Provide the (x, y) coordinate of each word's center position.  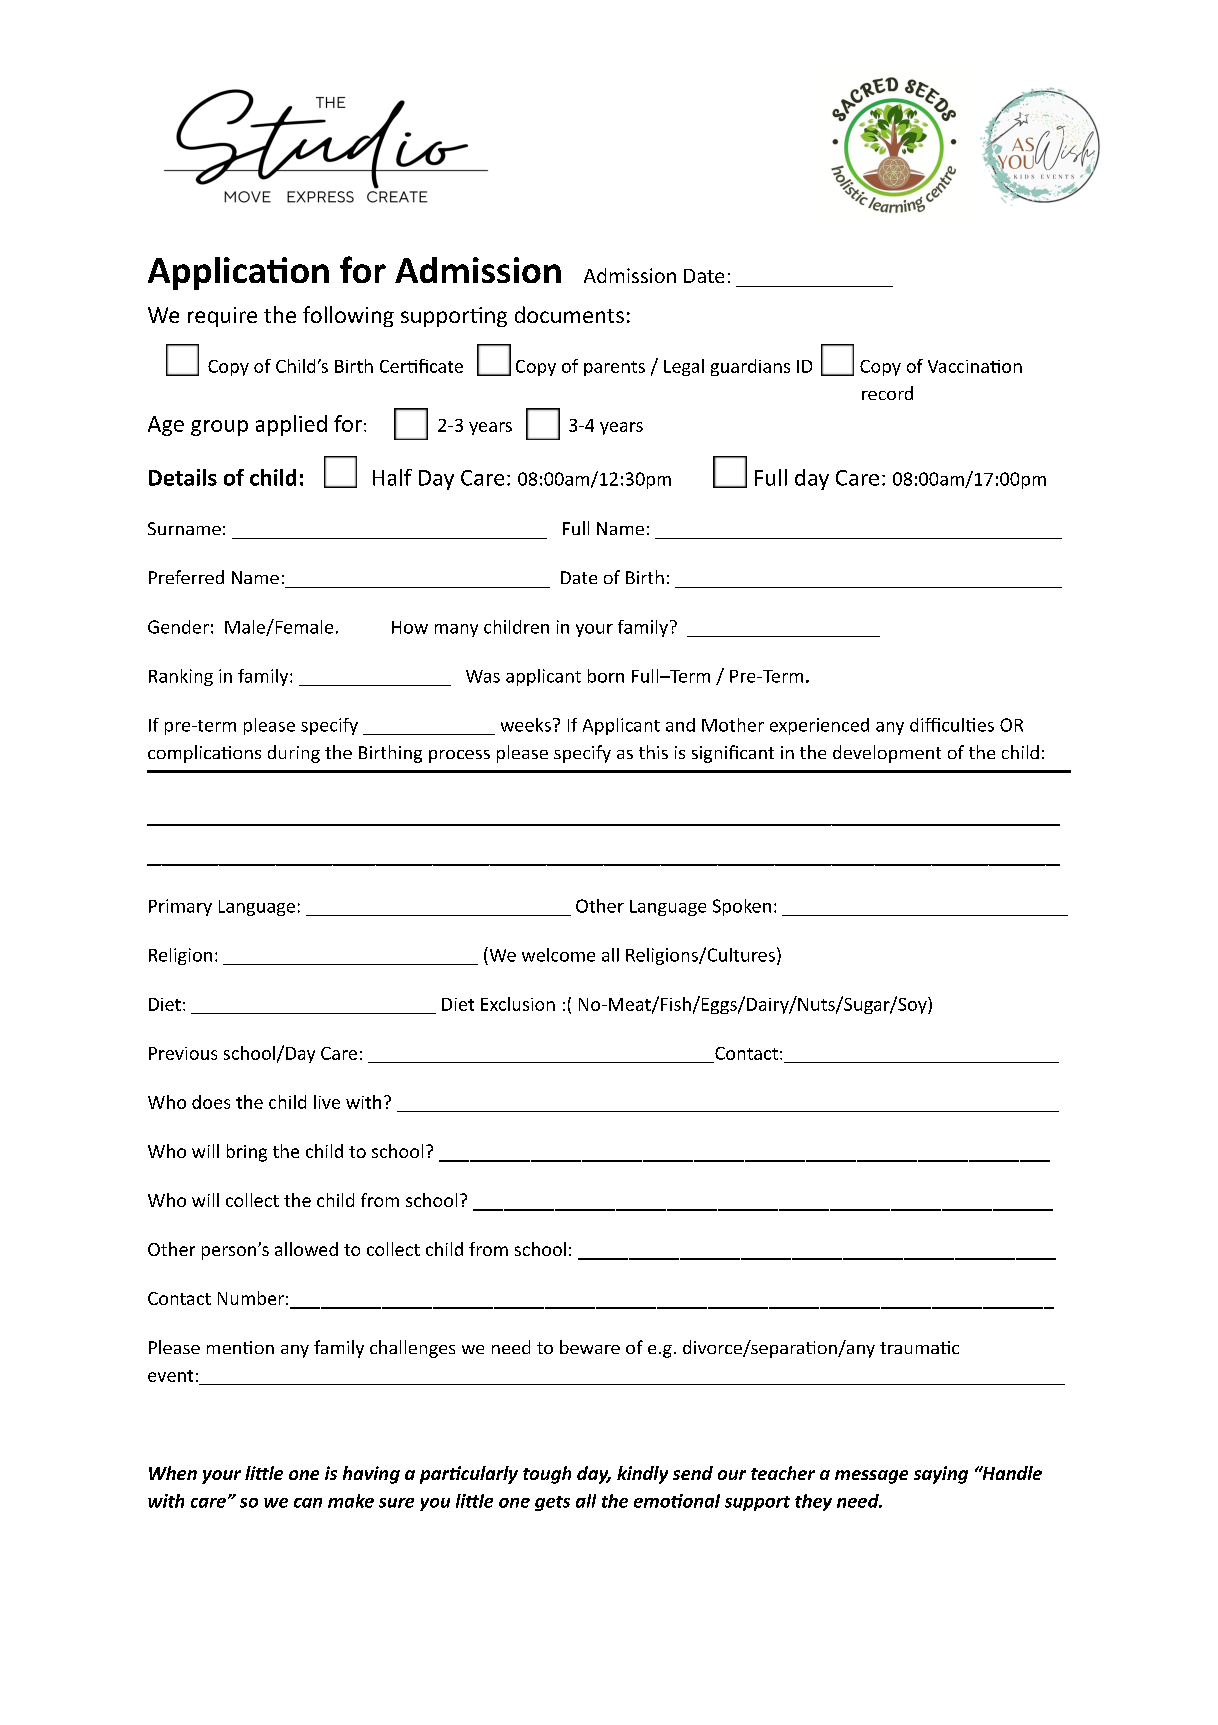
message (871, 1477)
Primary (180, 907)
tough (547, 1475)
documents (569, 314)
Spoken (742, 907)
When (173, 1473)
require (222, 317)
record (887, 393)
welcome (558, 955)
